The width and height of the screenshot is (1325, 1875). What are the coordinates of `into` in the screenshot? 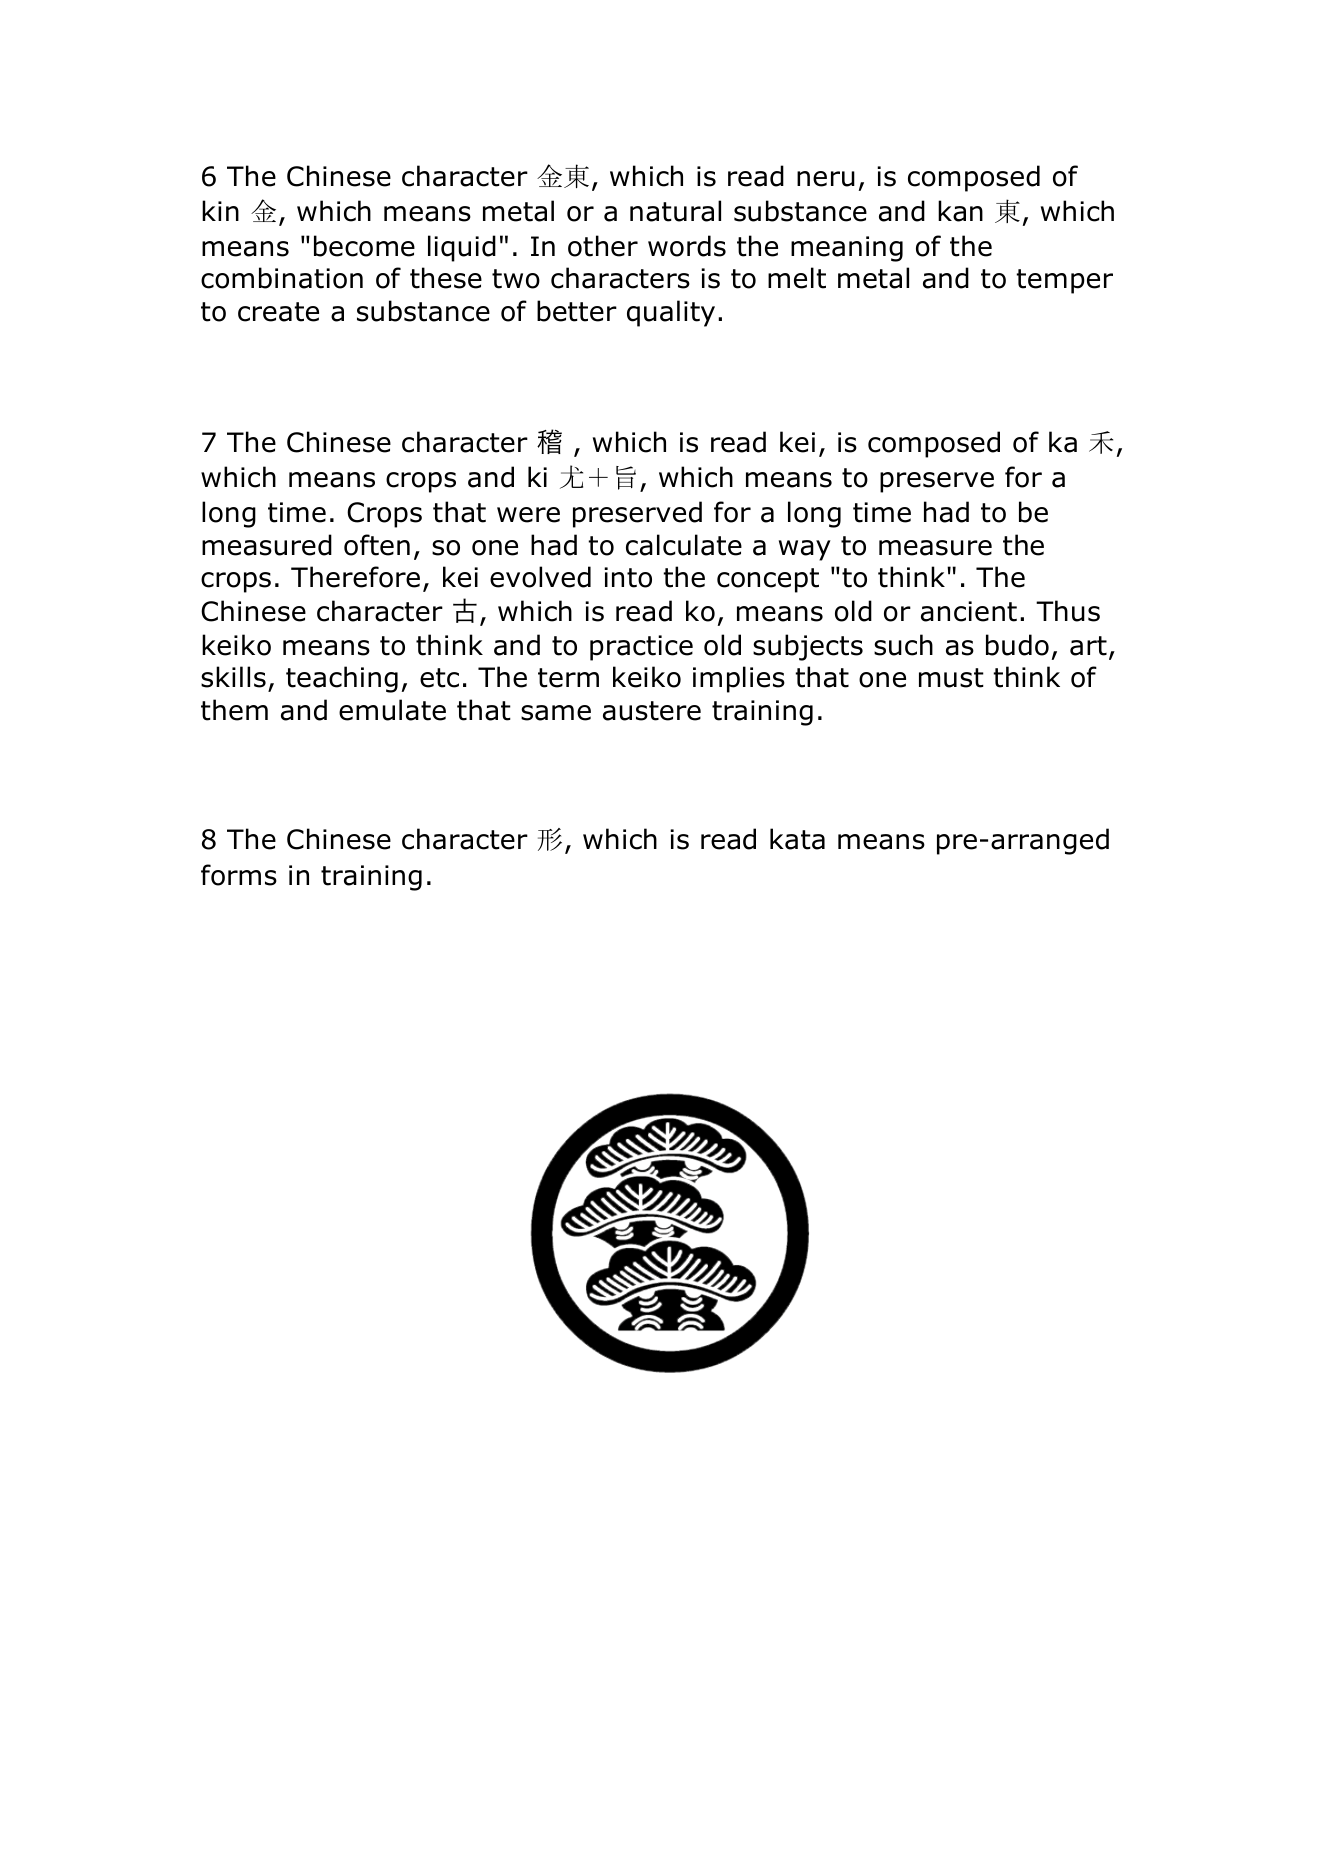 It's located at (628, 577).
